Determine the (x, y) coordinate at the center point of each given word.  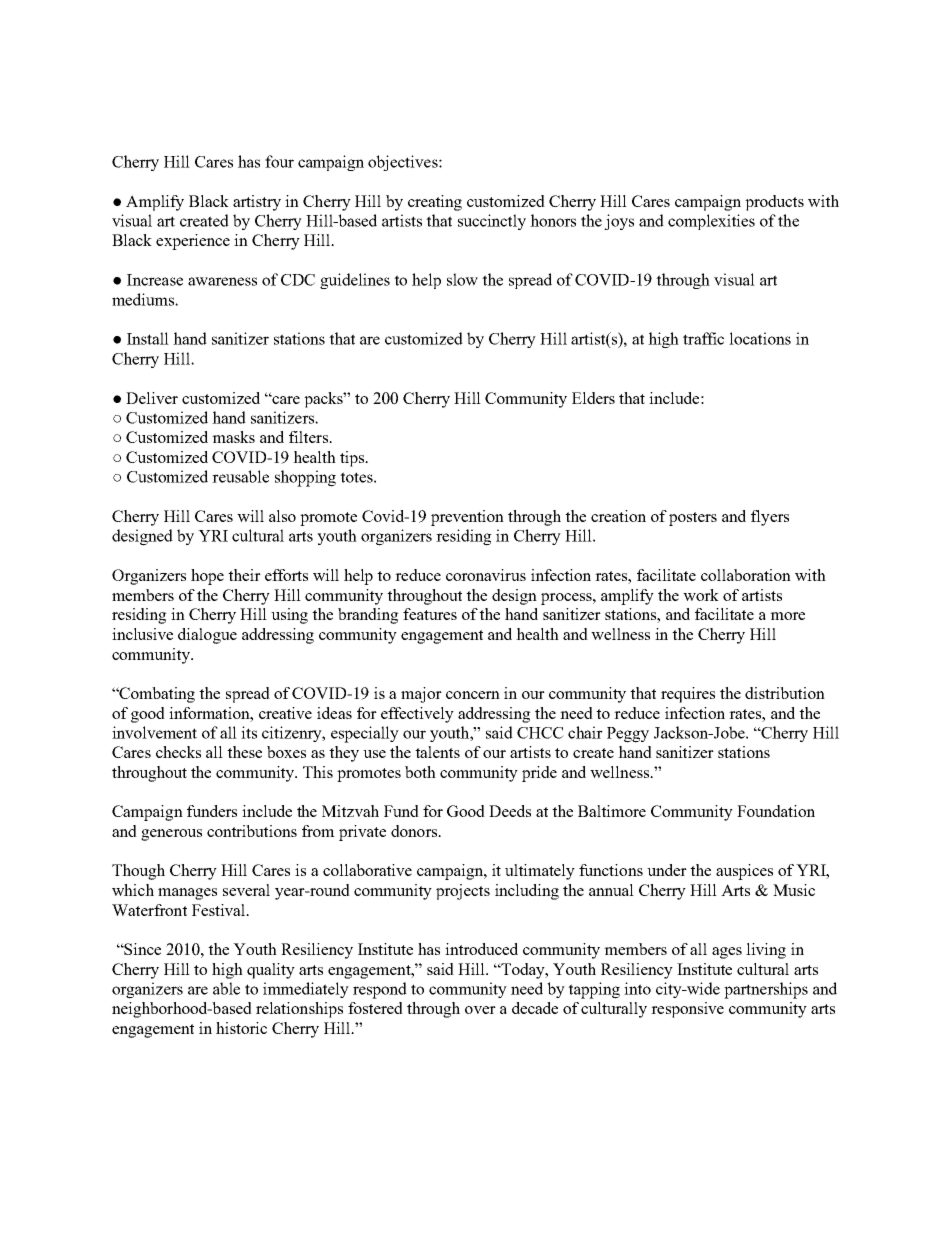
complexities (711, 222)
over (480, 1010)
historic (241, 1028)
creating (435, 203)
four (279, 161)
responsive (687, 1010)
